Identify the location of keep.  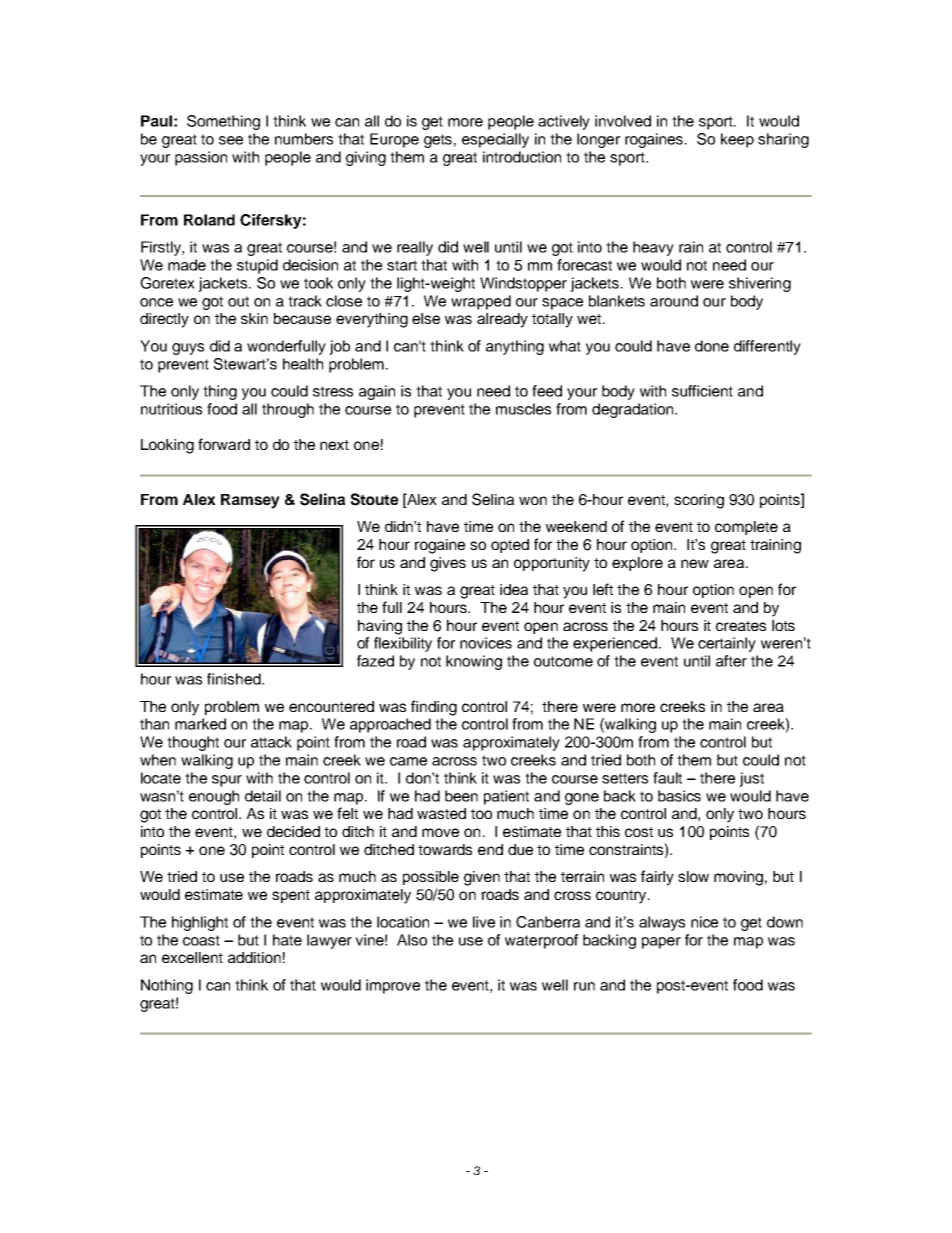
(737, 140).
